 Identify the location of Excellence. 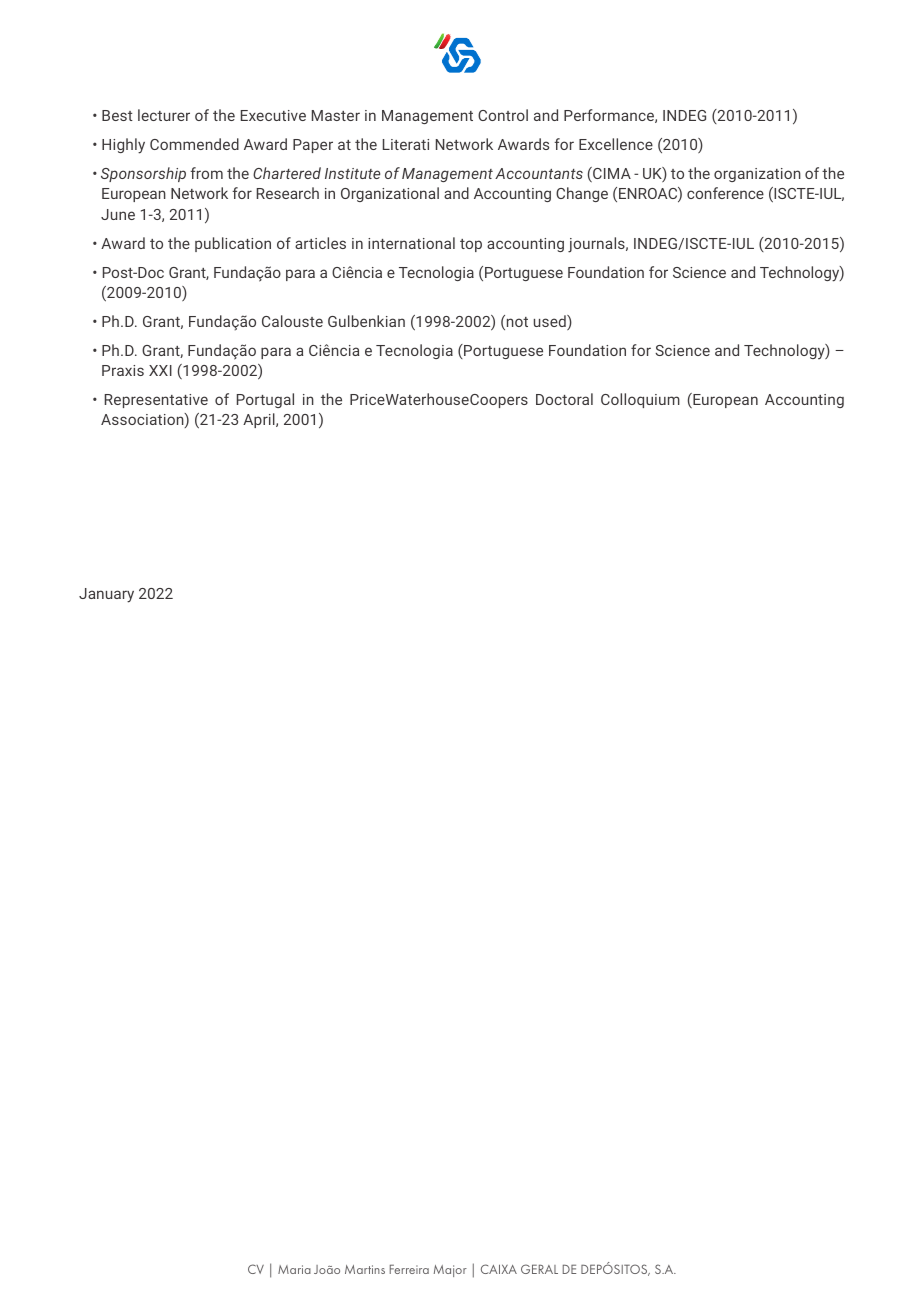
(616, 144).
